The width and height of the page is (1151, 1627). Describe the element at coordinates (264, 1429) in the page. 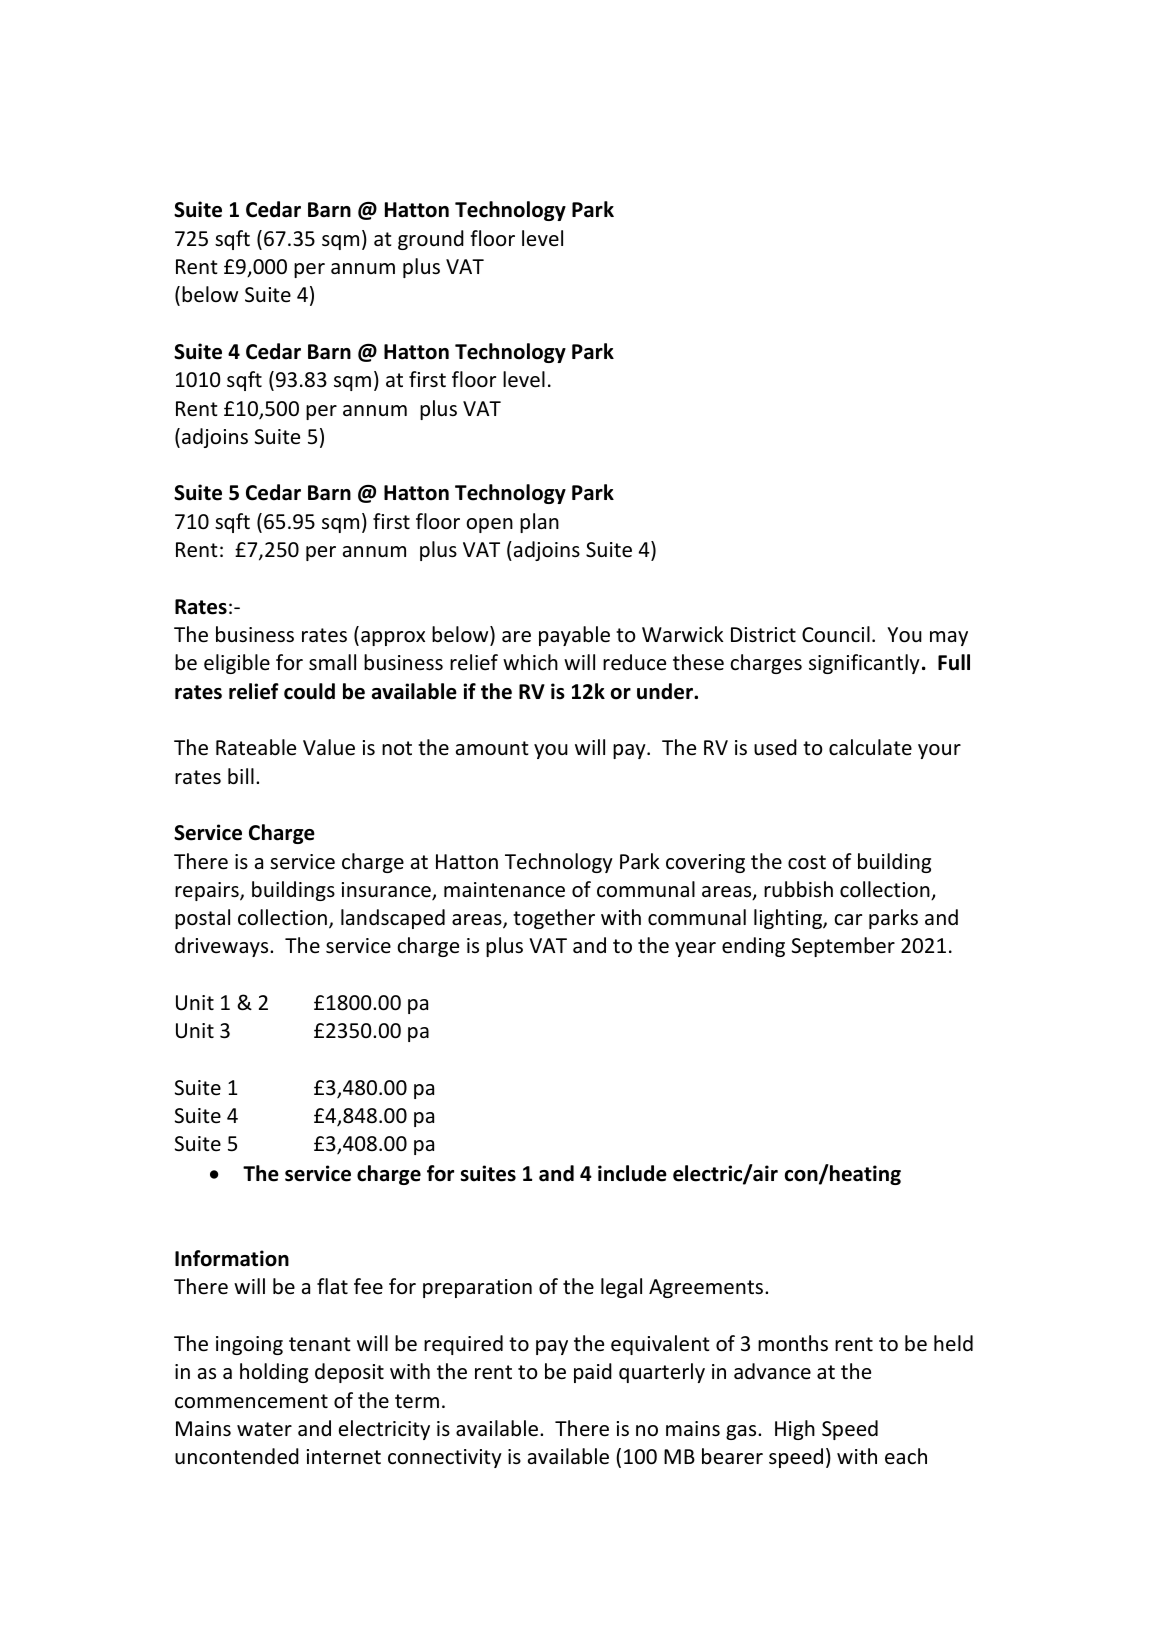

I see `water` at that location.
